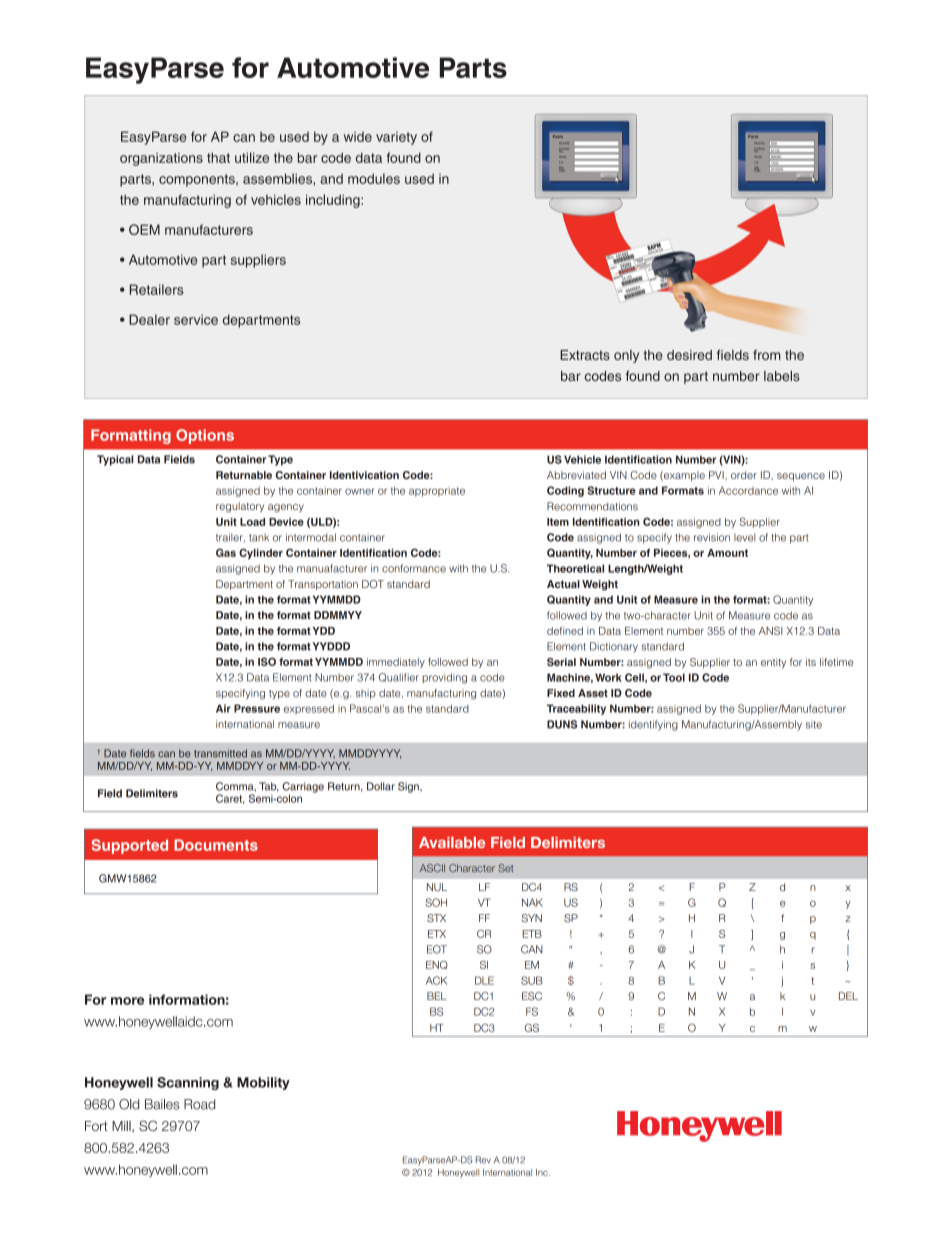 The height and width of the screenshot is (1233, 952). I want to click on Road, so click(199, 1104).
